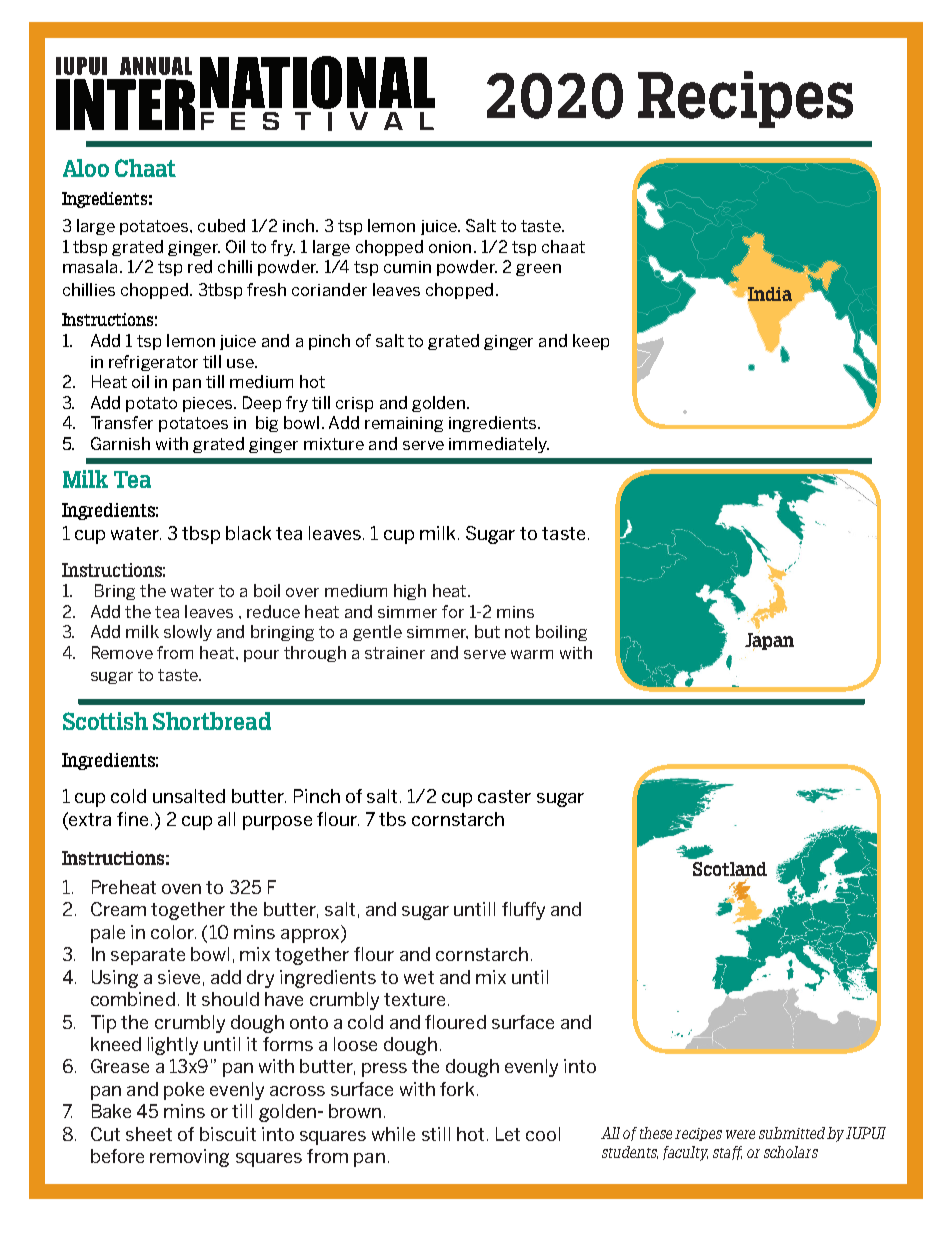 The image size is (952, 1233). Describe the element at coordinates (248, 533) in the page. I see `black` at that location.
